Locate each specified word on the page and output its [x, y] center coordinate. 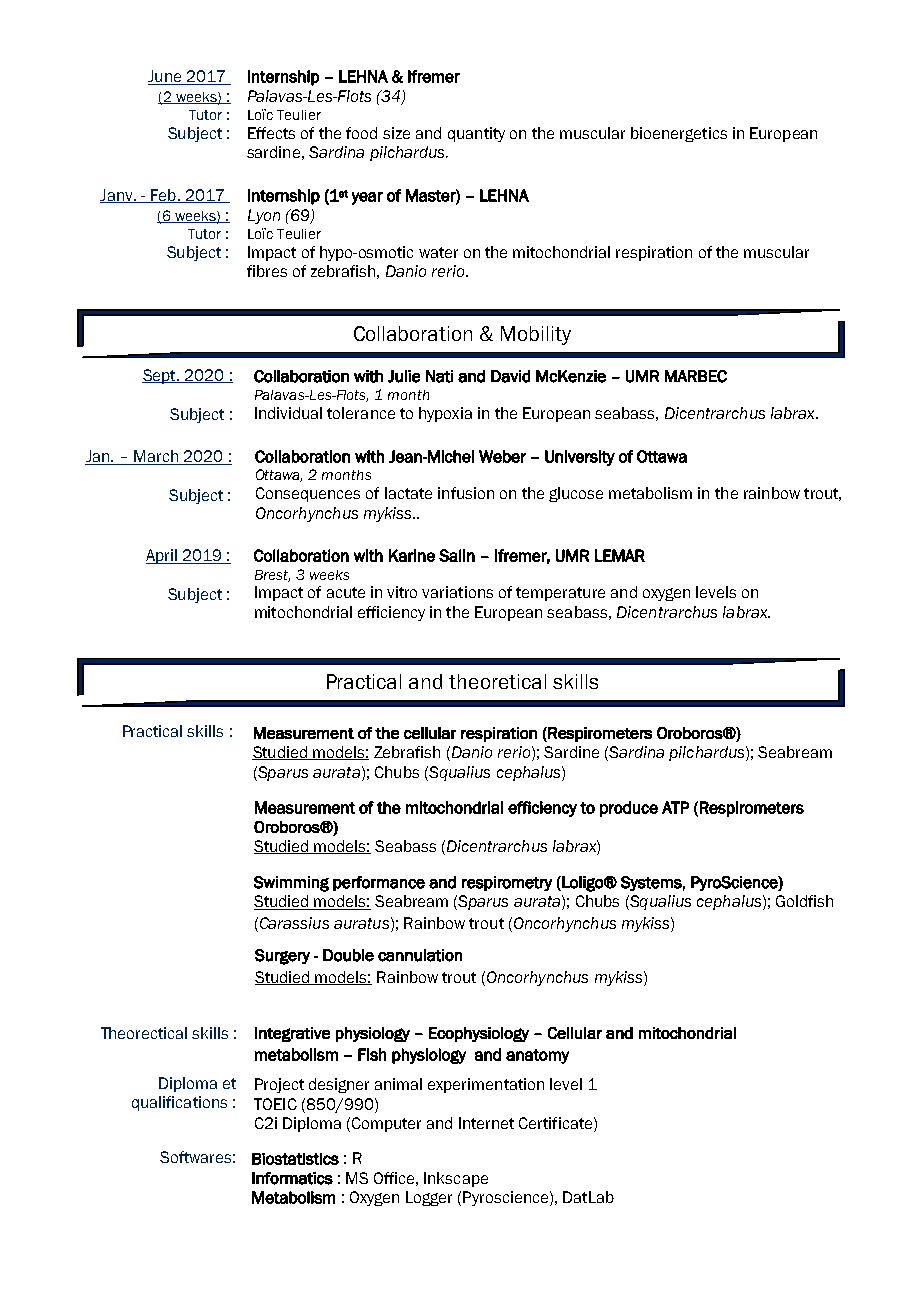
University [580, 458]
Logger [429, 1198]
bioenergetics [679, 134]
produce [629, 809]
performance [379, 883]
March [156, 457]
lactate [408, 493]
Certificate [555, 1123]
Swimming [291, 884]
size [396, 133]
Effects [271, 133]
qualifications [179, 1103]
